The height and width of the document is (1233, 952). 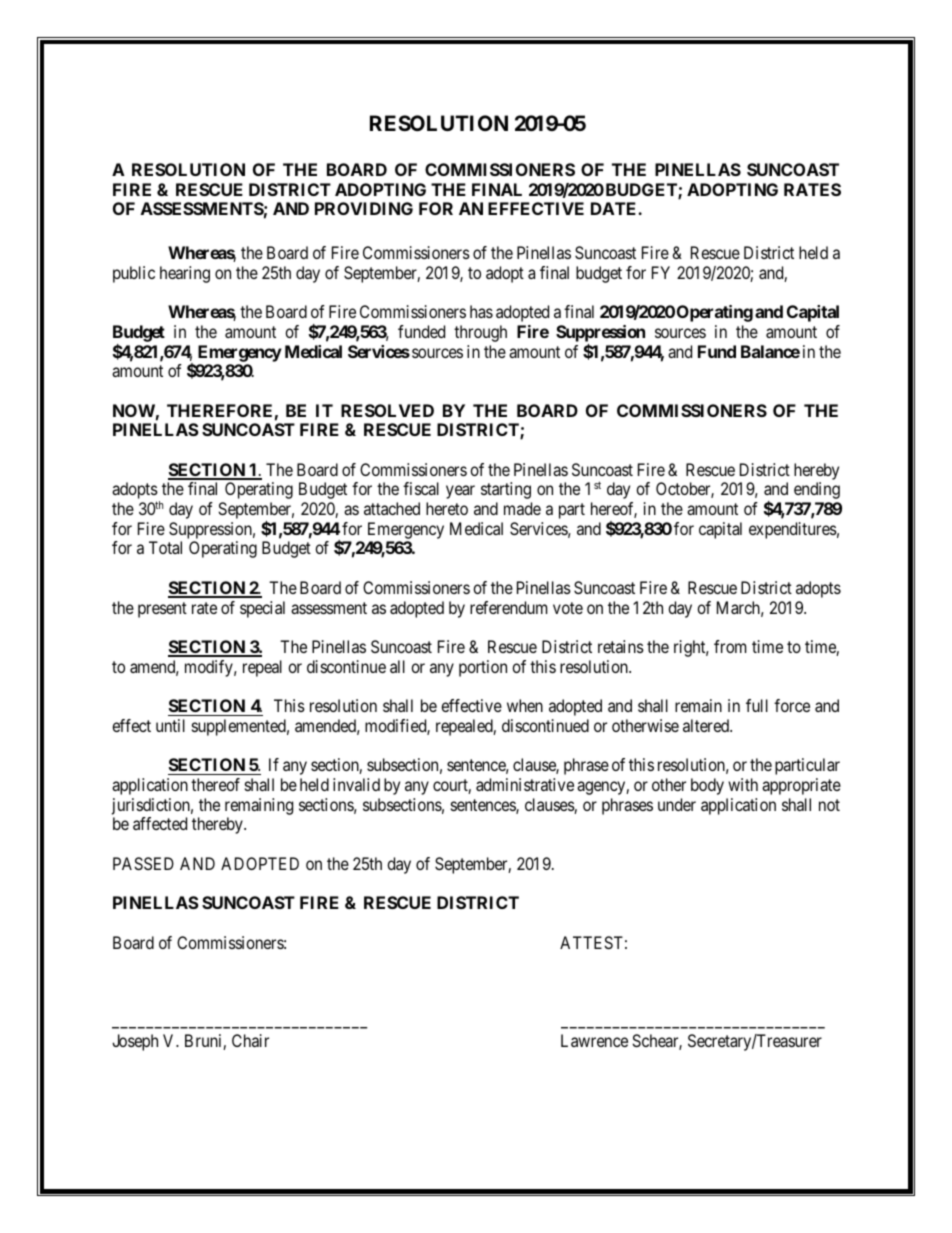 I want to click on referendum, so click(x=508, y=607).
